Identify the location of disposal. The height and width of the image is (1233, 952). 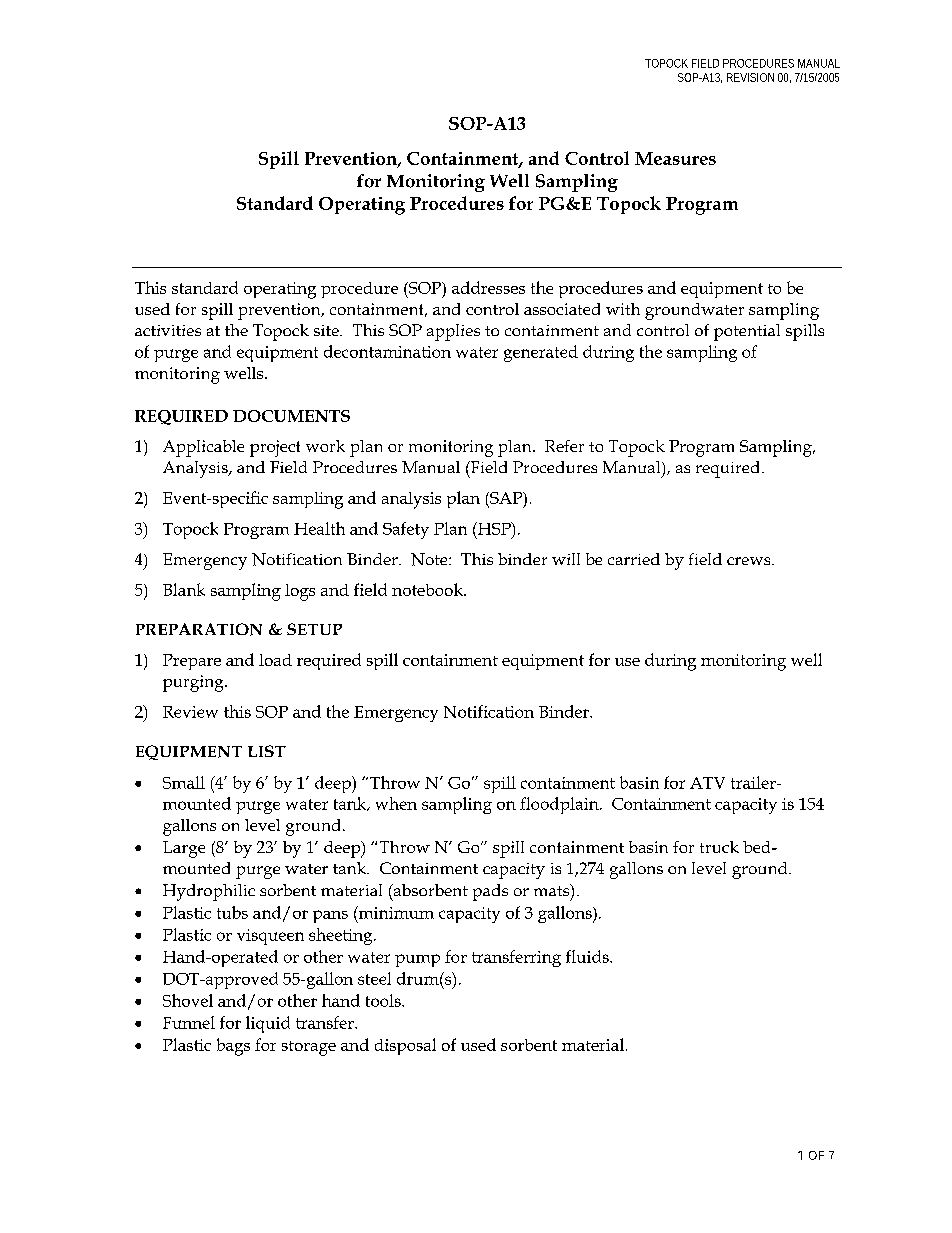
(405, 1046).
